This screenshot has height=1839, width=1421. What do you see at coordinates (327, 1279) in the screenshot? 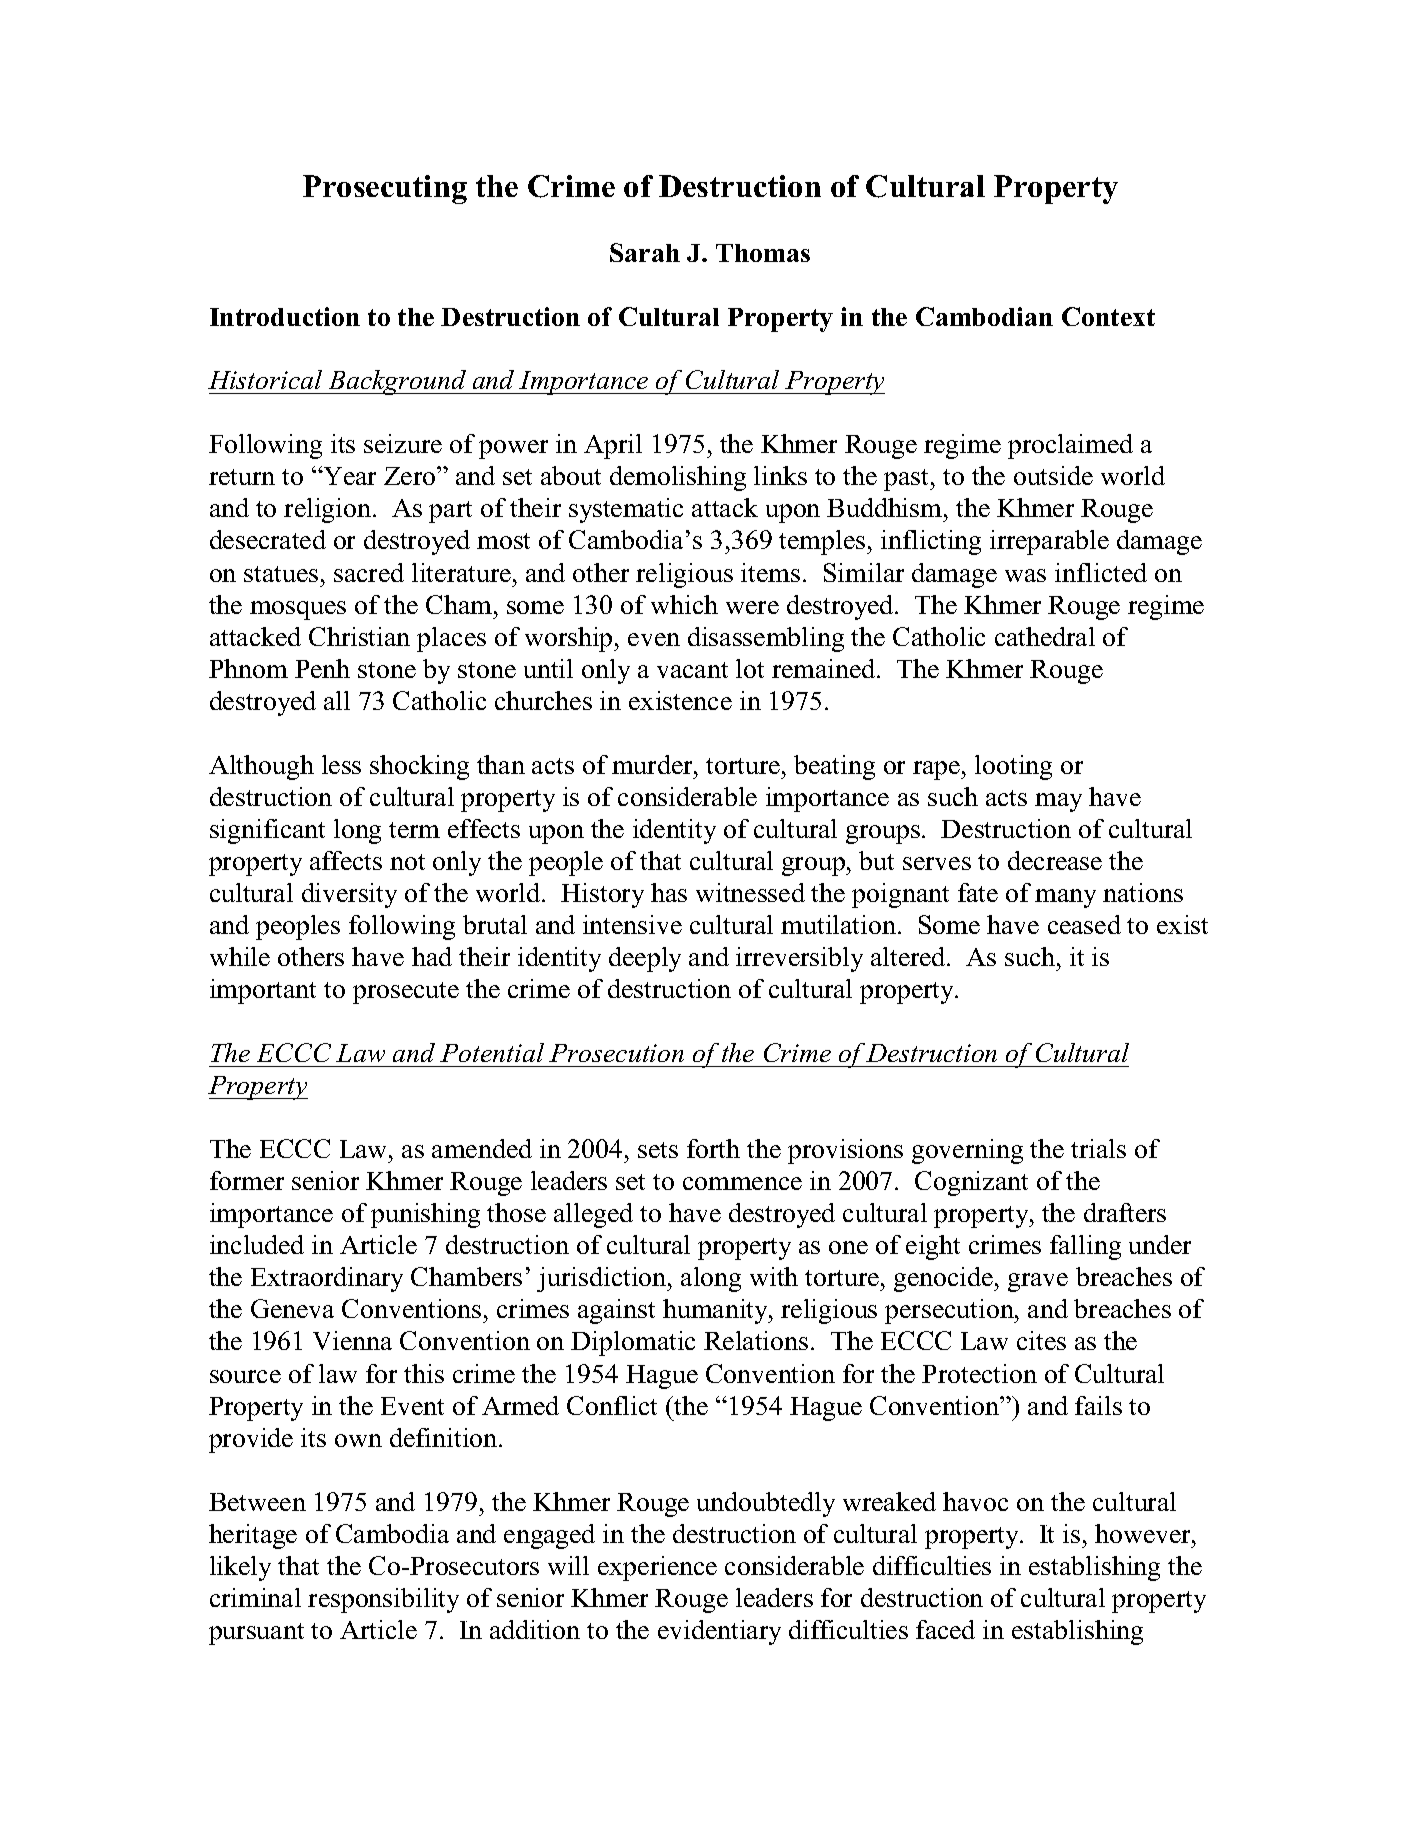
I see `Extraordinary` at bounding box center [327, 1279].
